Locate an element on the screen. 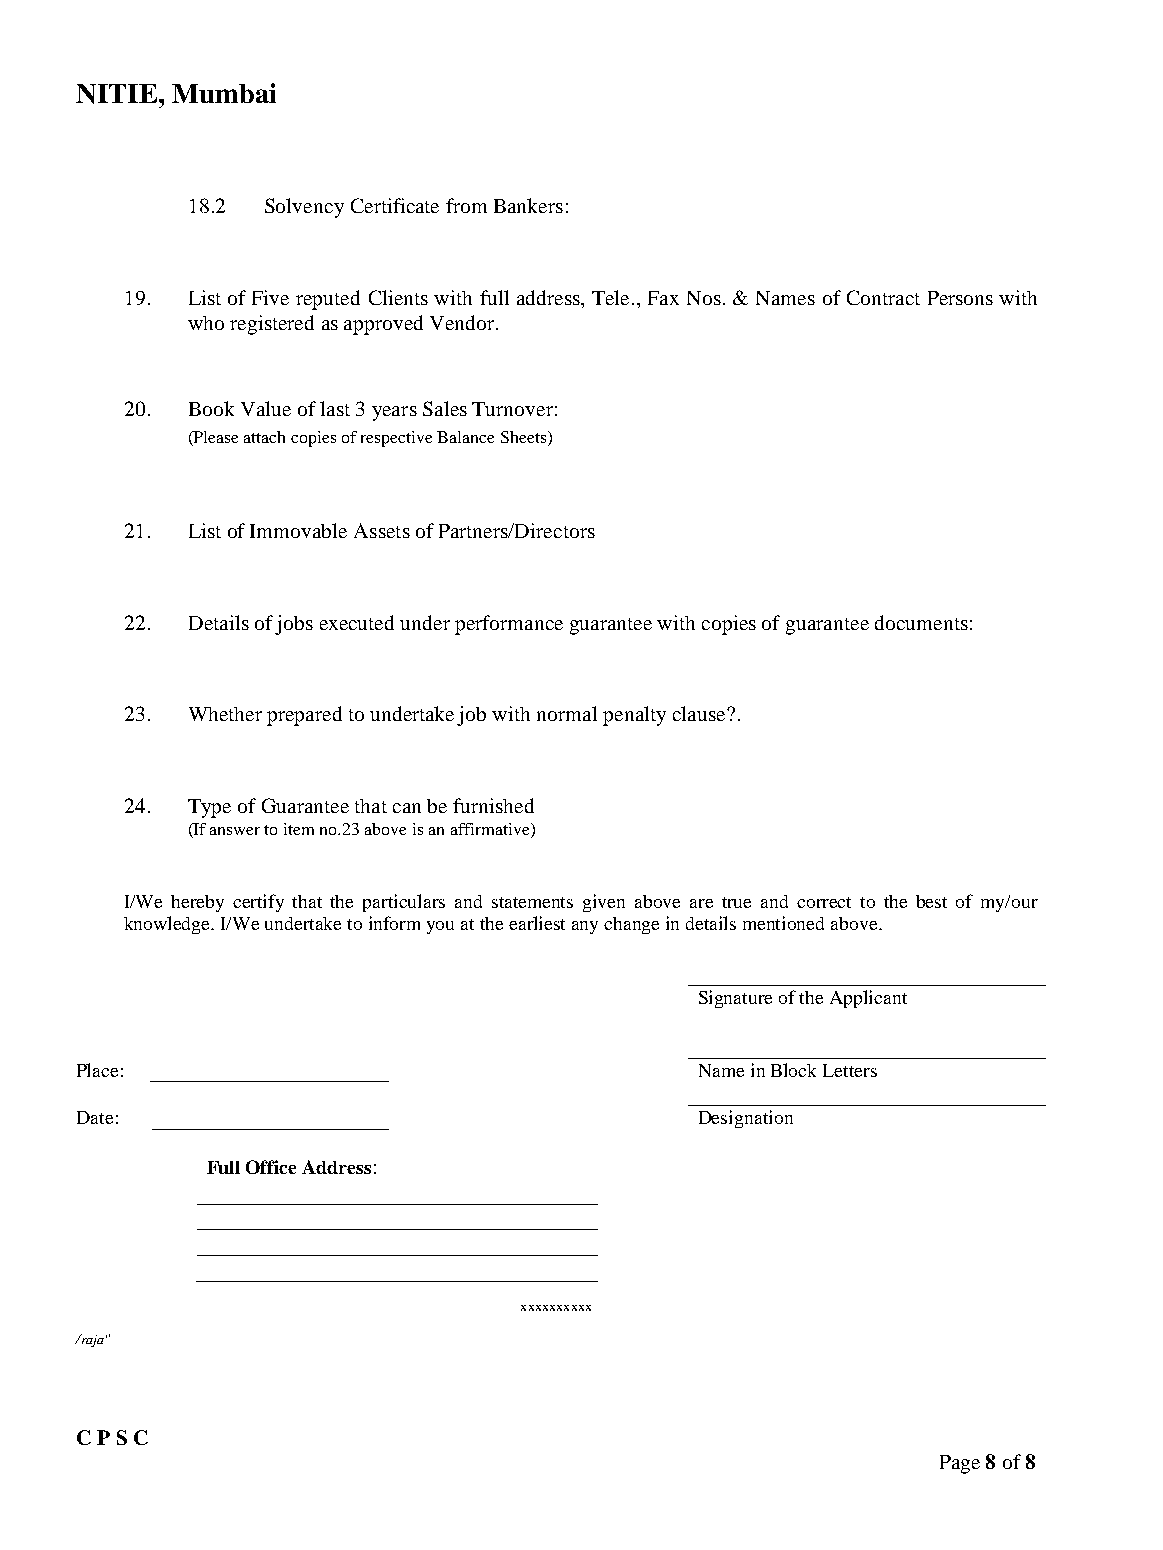 This screenshot has height=1550, width=1163. Book is located at coordinates (211, 408).
